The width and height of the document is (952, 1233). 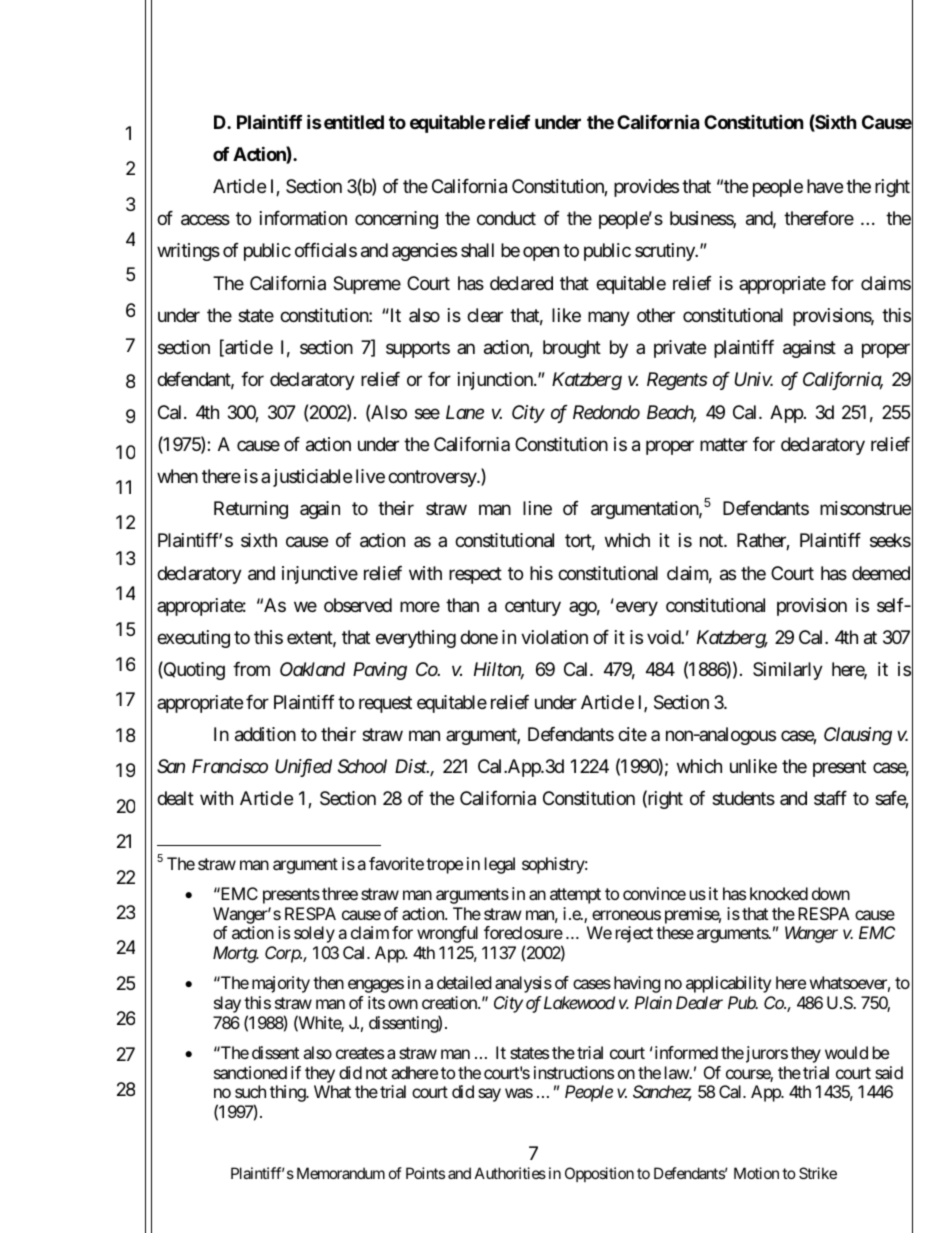 What do you see at coordinates (825, 186) in the document?
I see `have` at bounding box center [825, 186].
